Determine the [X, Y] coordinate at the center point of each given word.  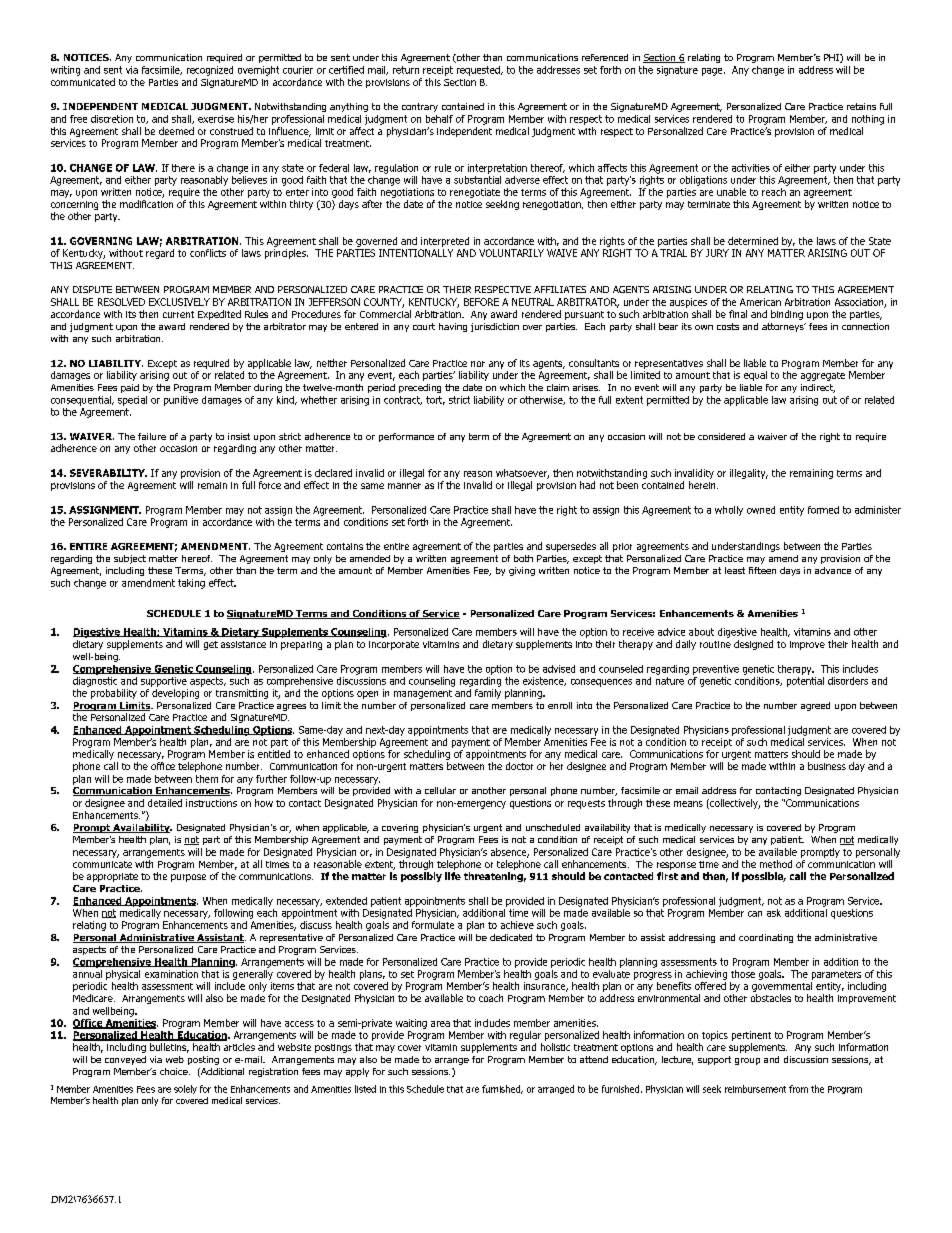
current [178, 314]
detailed [165, 803]
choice [175, 1071]
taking [191, 584]
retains [861, 106]
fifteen [762, 570]
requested [479, 71]
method [776, 864]
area [440, 1024]
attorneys [784, 327]
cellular [440, 790]
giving [522, 571]
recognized [210, 71]
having [453, 327]
